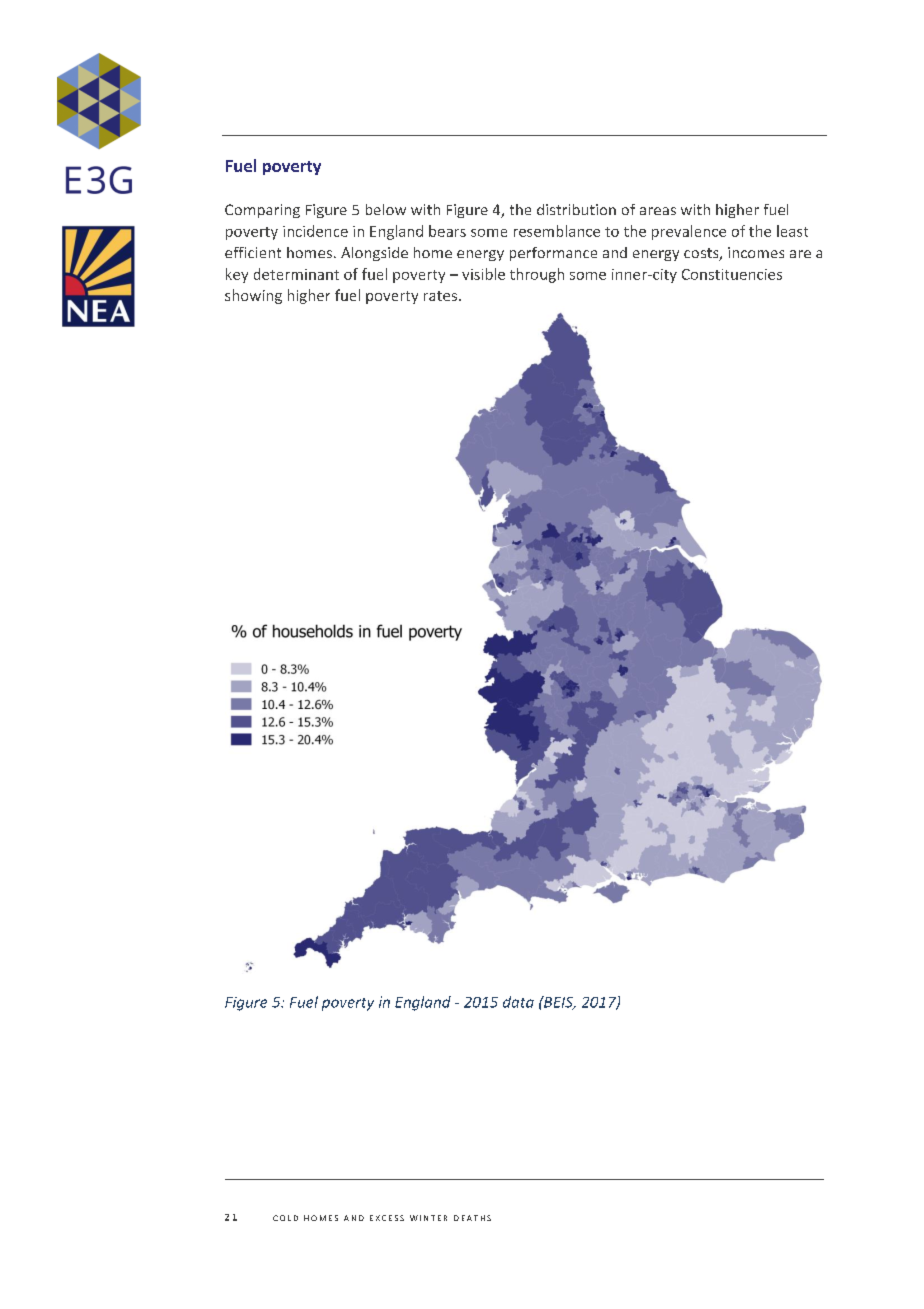 This screenshot has height=1309, width=924. Describe the element at coordinates (732, 274) in the screenshot. I see `Constituencies` at that location.
